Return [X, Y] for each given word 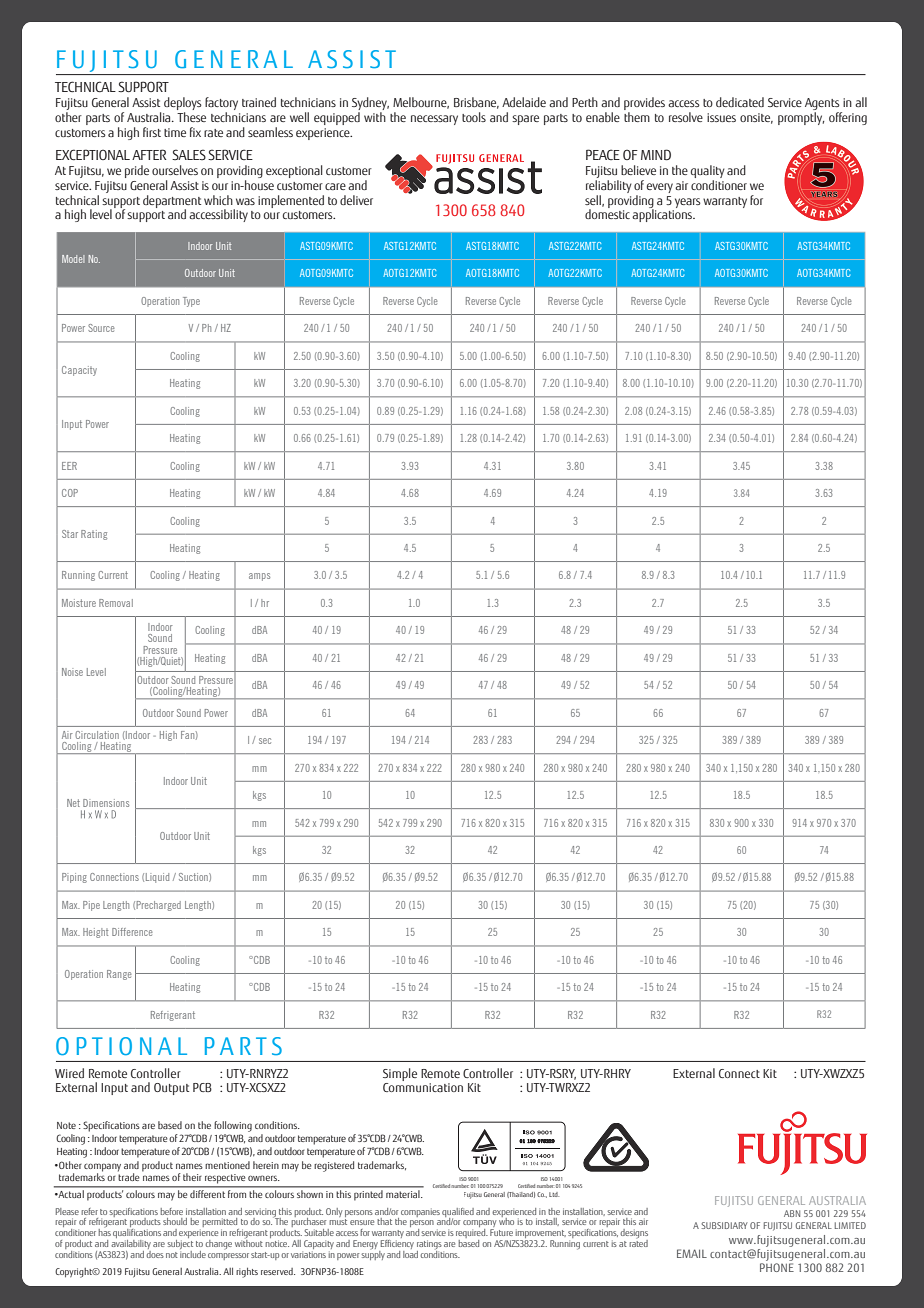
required [472, 1235]
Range [119, 975]
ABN [792, 1213]
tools [474, 117]
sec [265, 741]
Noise [72, 672]
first [152, 132]
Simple [400, 1076]
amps [259, 577]
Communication [423, 1087]
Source [101, 328]
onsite [756, 118]
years [688, 203]
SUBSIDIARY [724, 1225]
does [155, 1253]
